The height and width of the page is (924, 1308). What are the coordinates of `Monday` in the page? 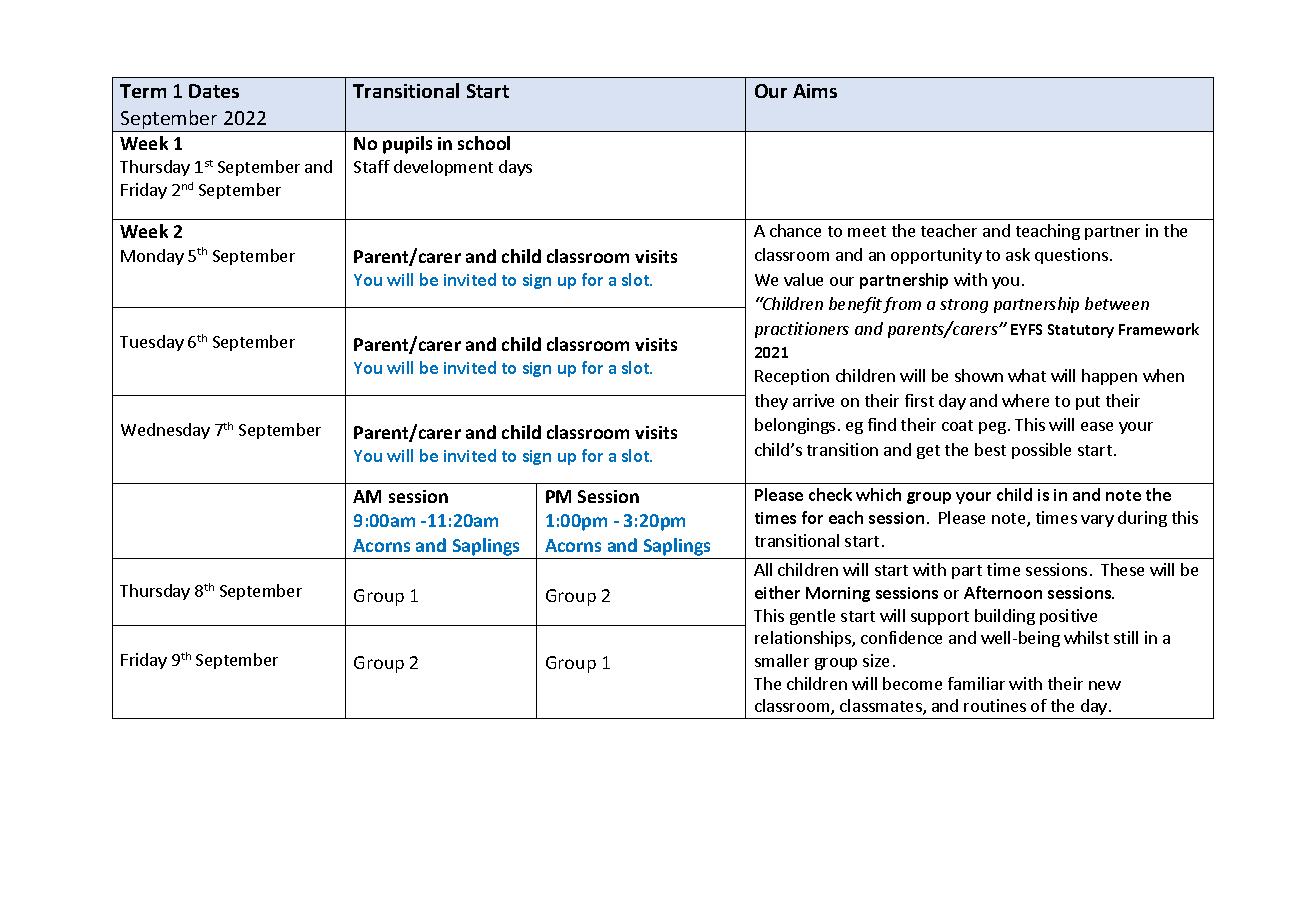 It's located at (152, 257).
